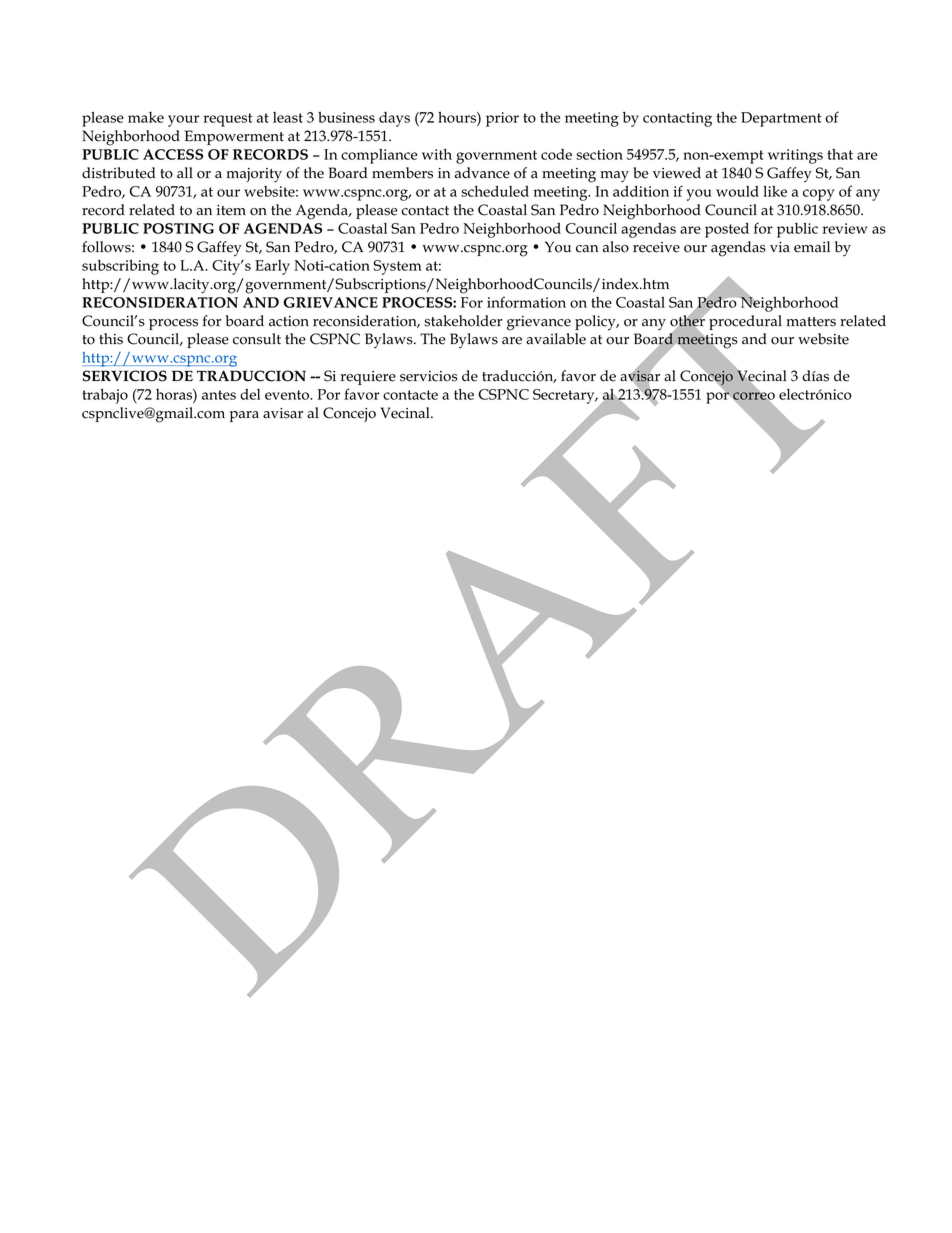 This screenshot has width=952, height=1233. What do you see at coordinates (502, 119) in the screenshot?
I see `prior` at bounding box center [502, 119].
